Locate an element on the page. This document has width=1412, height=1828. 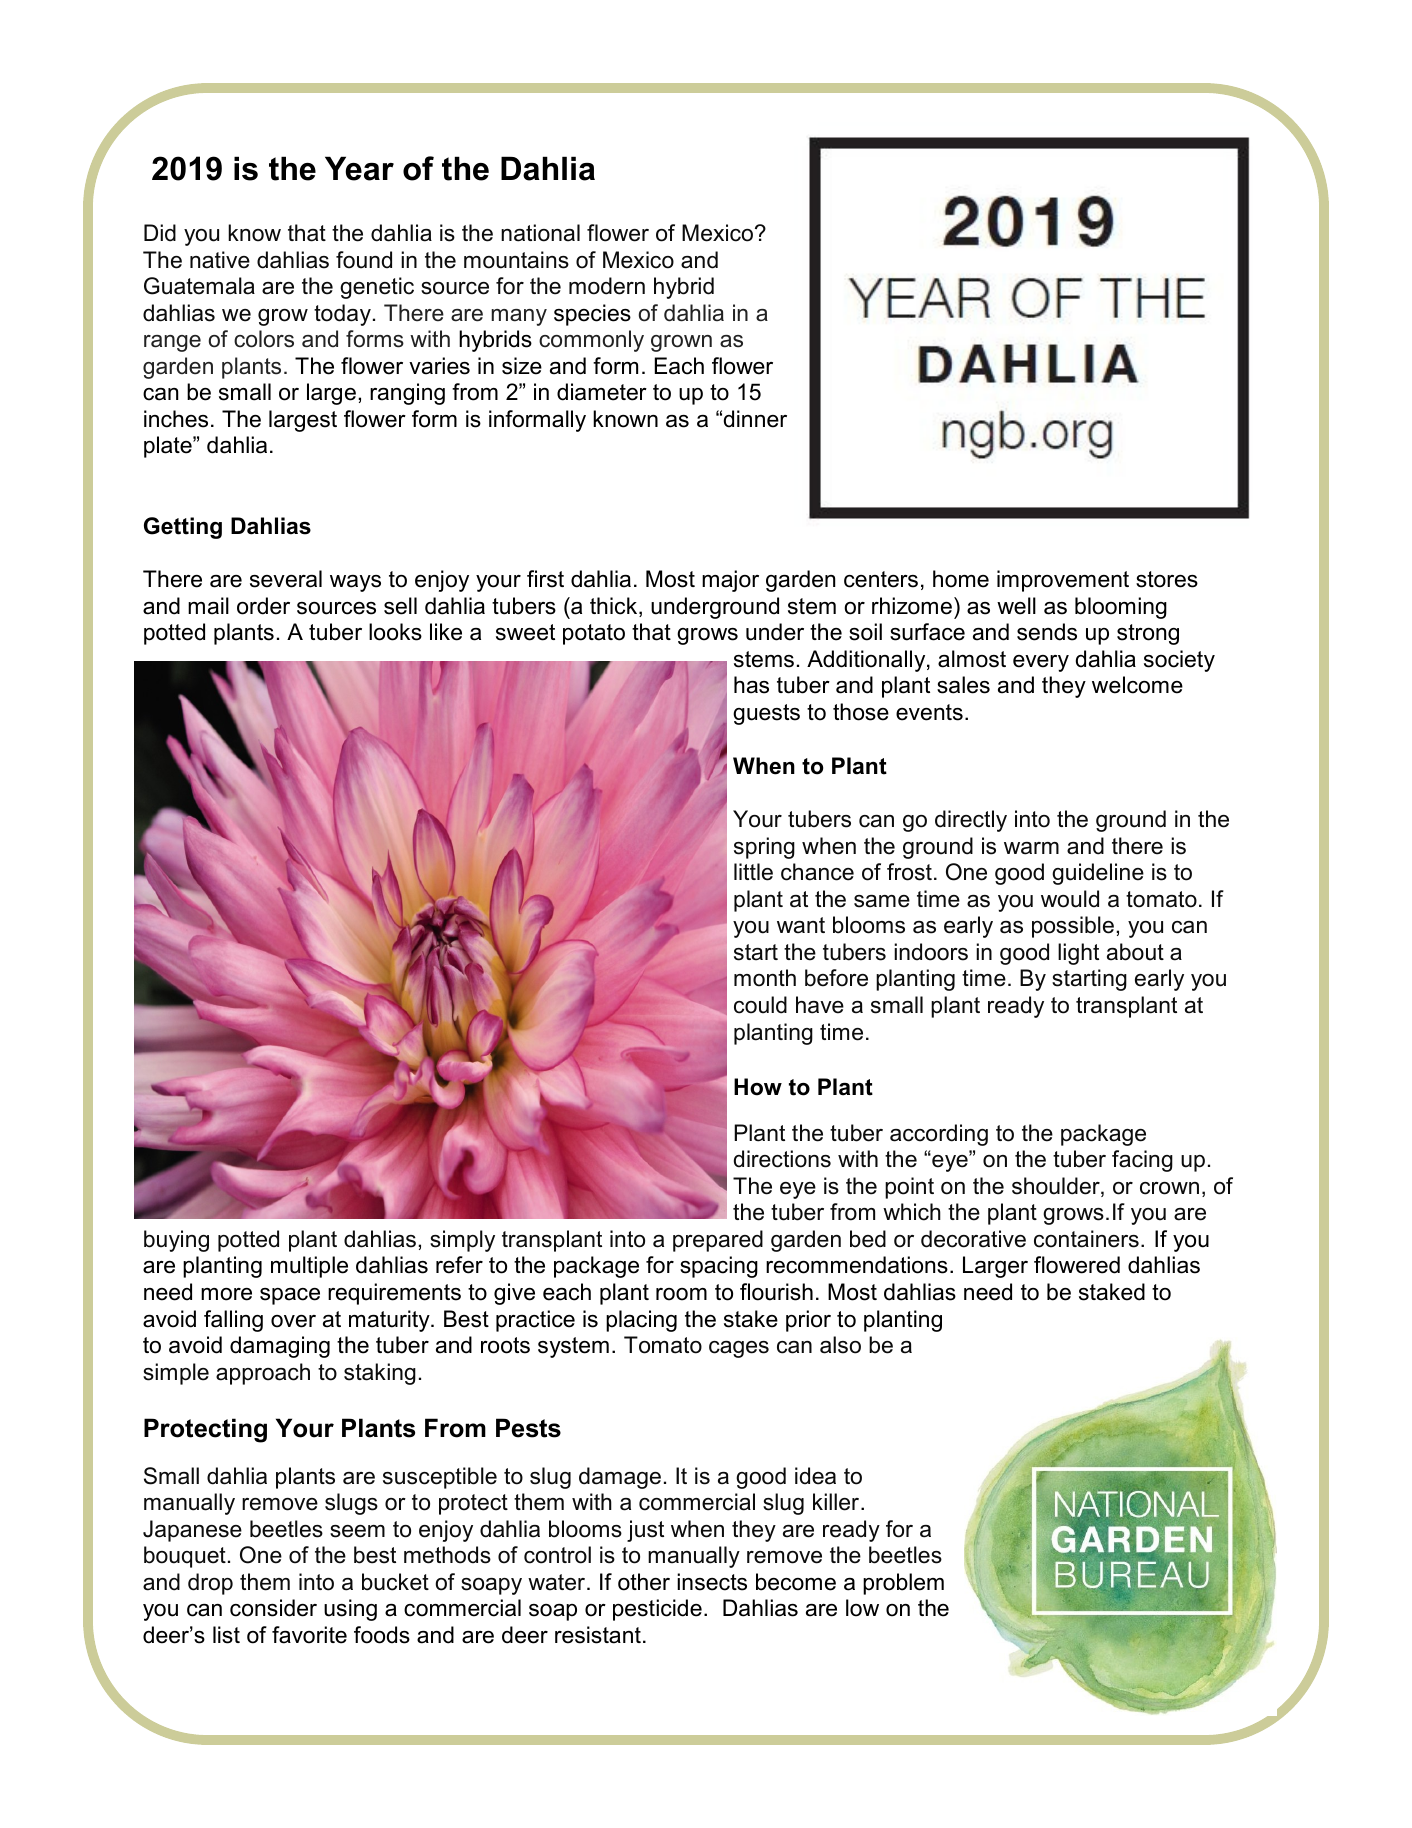
modern is located at coordinates (607, 286).
